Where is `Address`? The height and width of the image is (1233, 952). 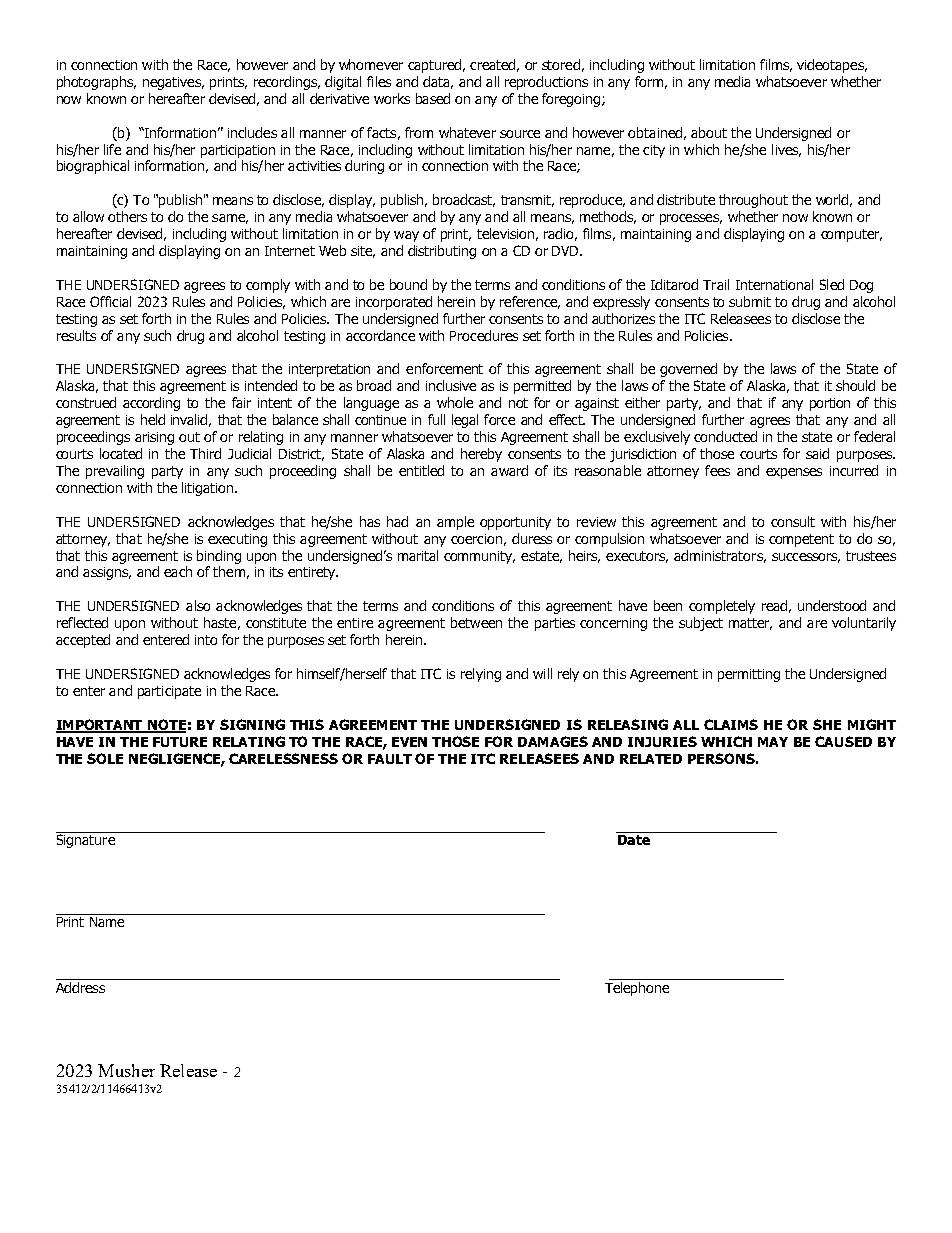
Address is located at coordinates (81, 986).
